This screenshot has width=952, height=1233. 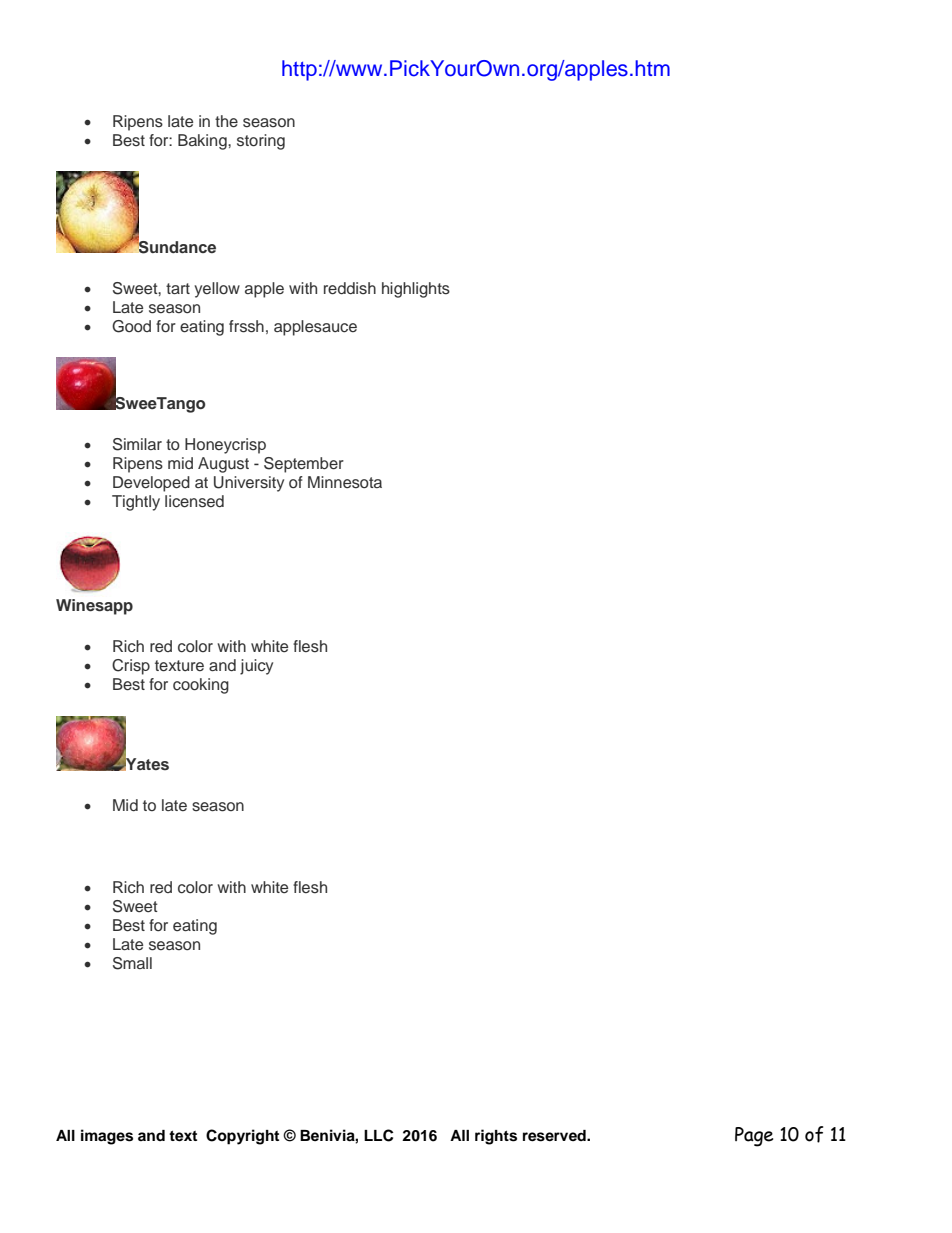 I want to click on juicy, so click(x=256, y=667).
